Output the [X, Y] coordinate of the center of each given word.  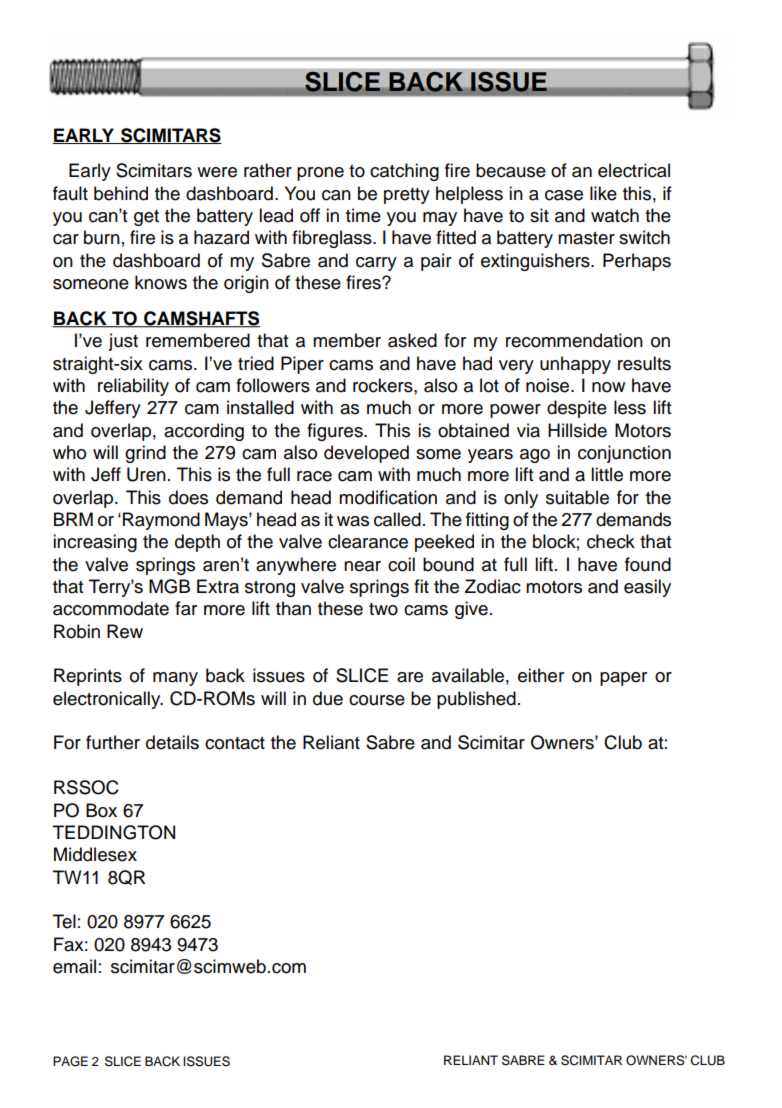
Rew [125, 631]
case [564, 195]
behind [121, 193]
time [363, 215]
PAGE [70, 1061]
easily [647, 588]
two [383, 609]
